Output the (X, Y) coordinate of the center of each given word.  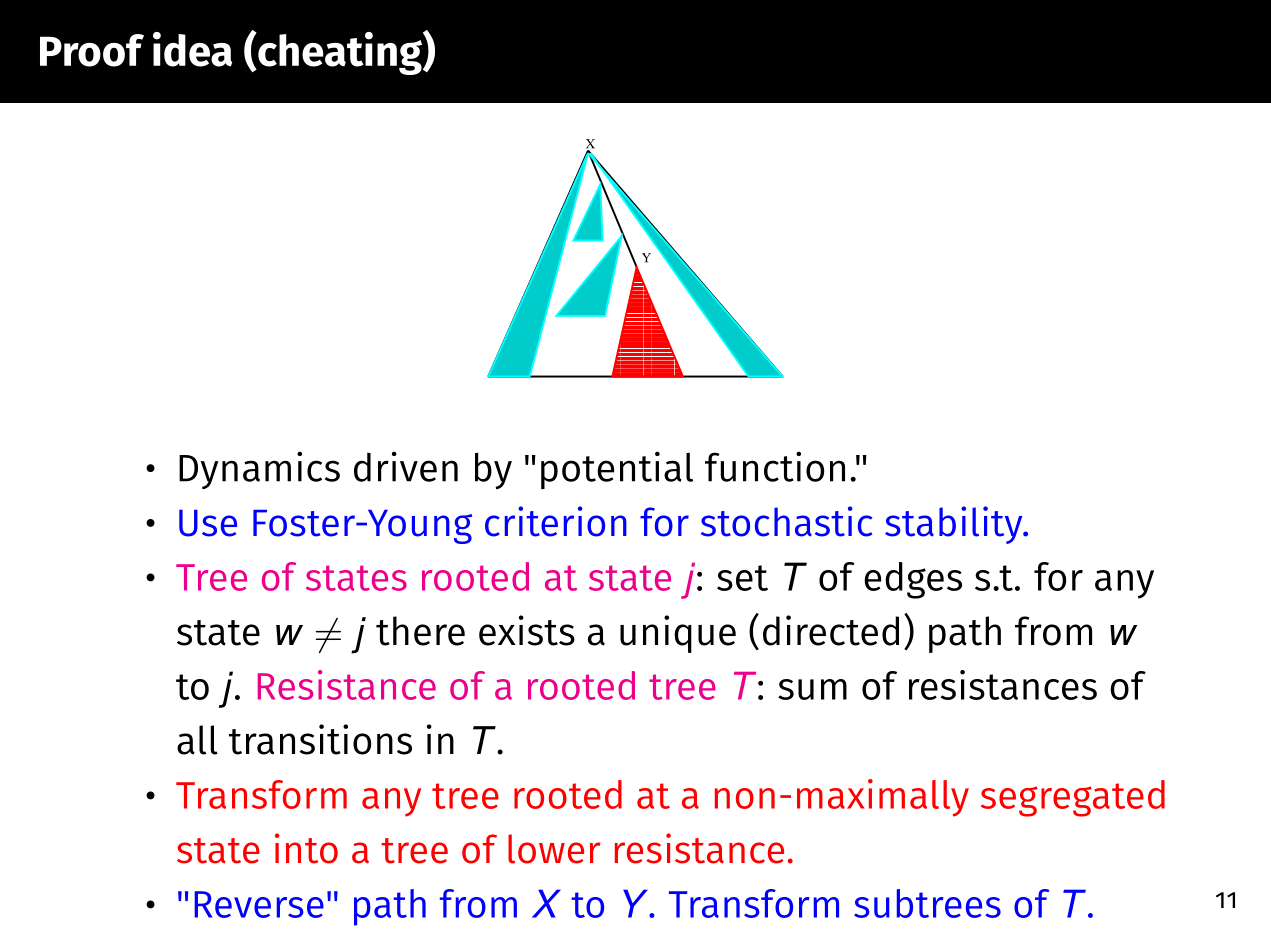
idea (192, 49)
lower (554, 849)
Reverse (259, 904)
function (775, 466)
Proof (92, 50)
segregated (1073, 798)
